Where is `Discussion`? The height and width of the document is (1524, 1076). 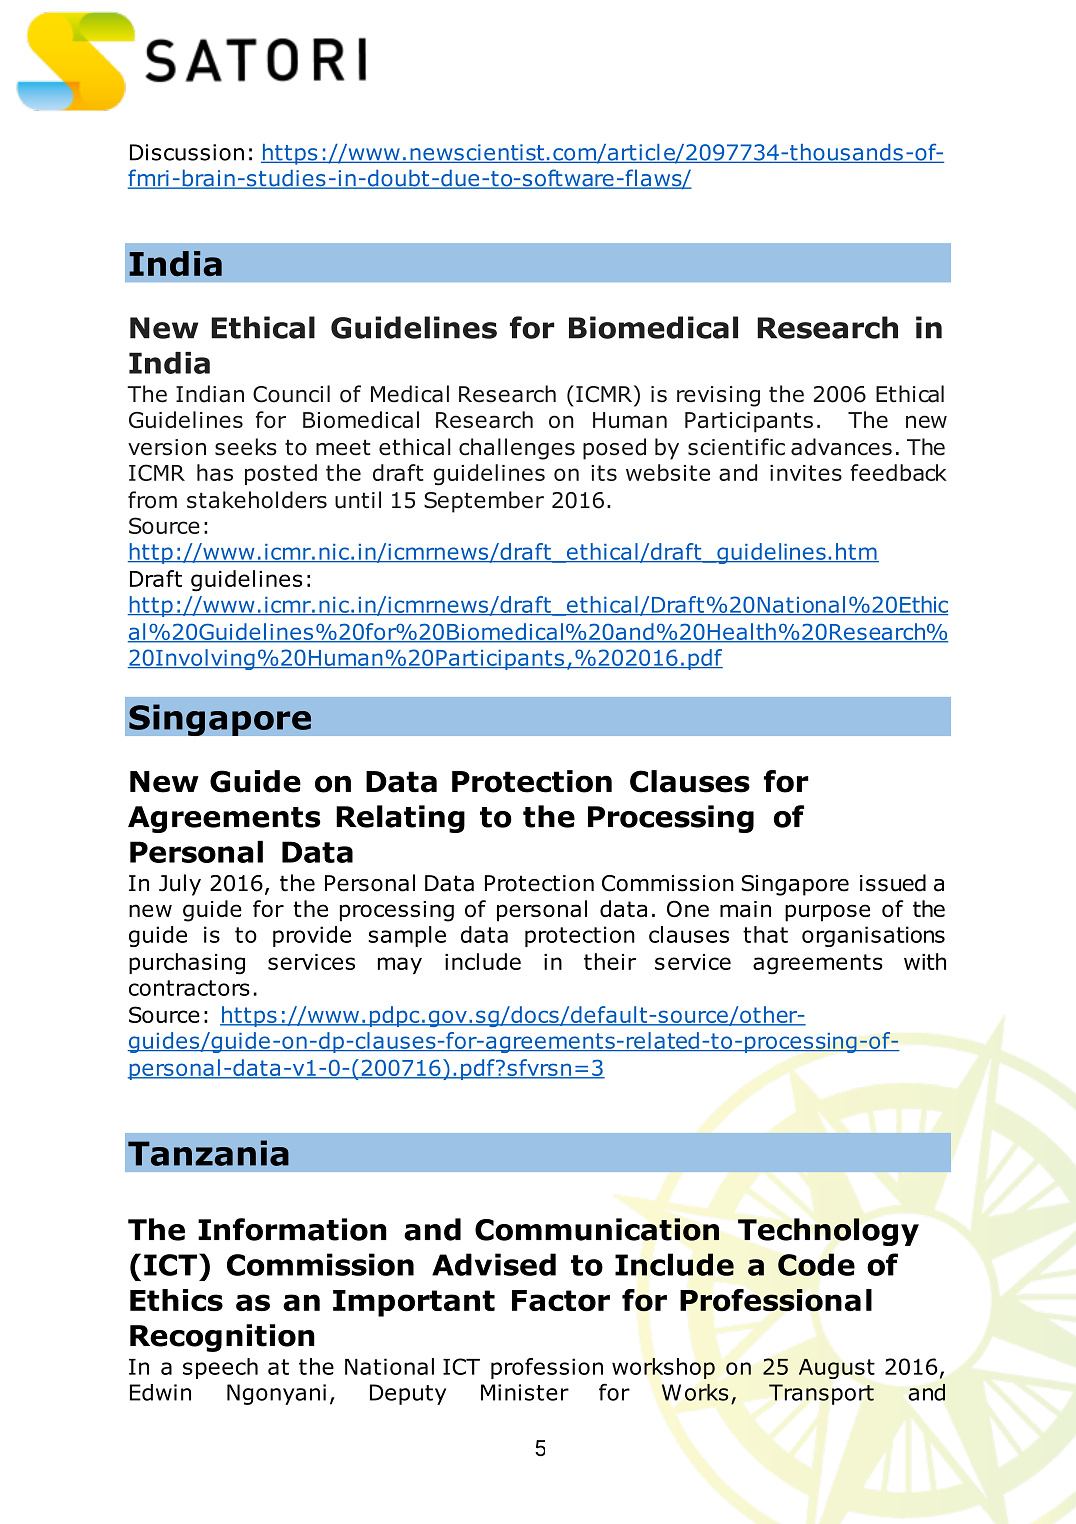
Discussion is located at coordinates (187, 152).
